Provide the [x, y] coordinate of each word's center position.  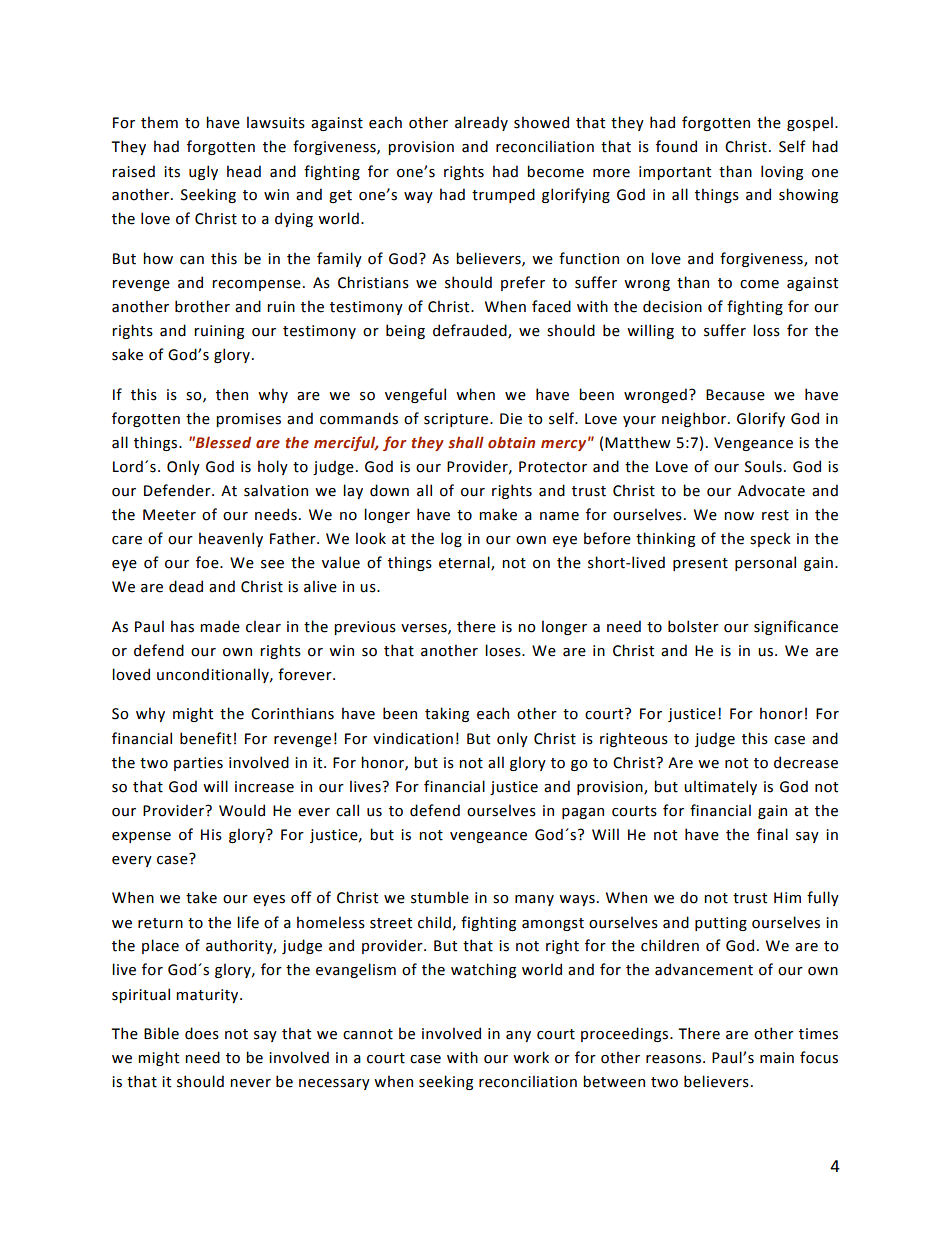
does [202, 1033]
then [232, 394]
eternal [465, 563]
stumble [440, 897]
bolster [693, 626]
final [772, 834]
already [481, 123]
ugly [203, 172]
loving [782, 172]
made [220, 626]
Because [735, 395]
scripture [457, 420]
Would [242, 810]
